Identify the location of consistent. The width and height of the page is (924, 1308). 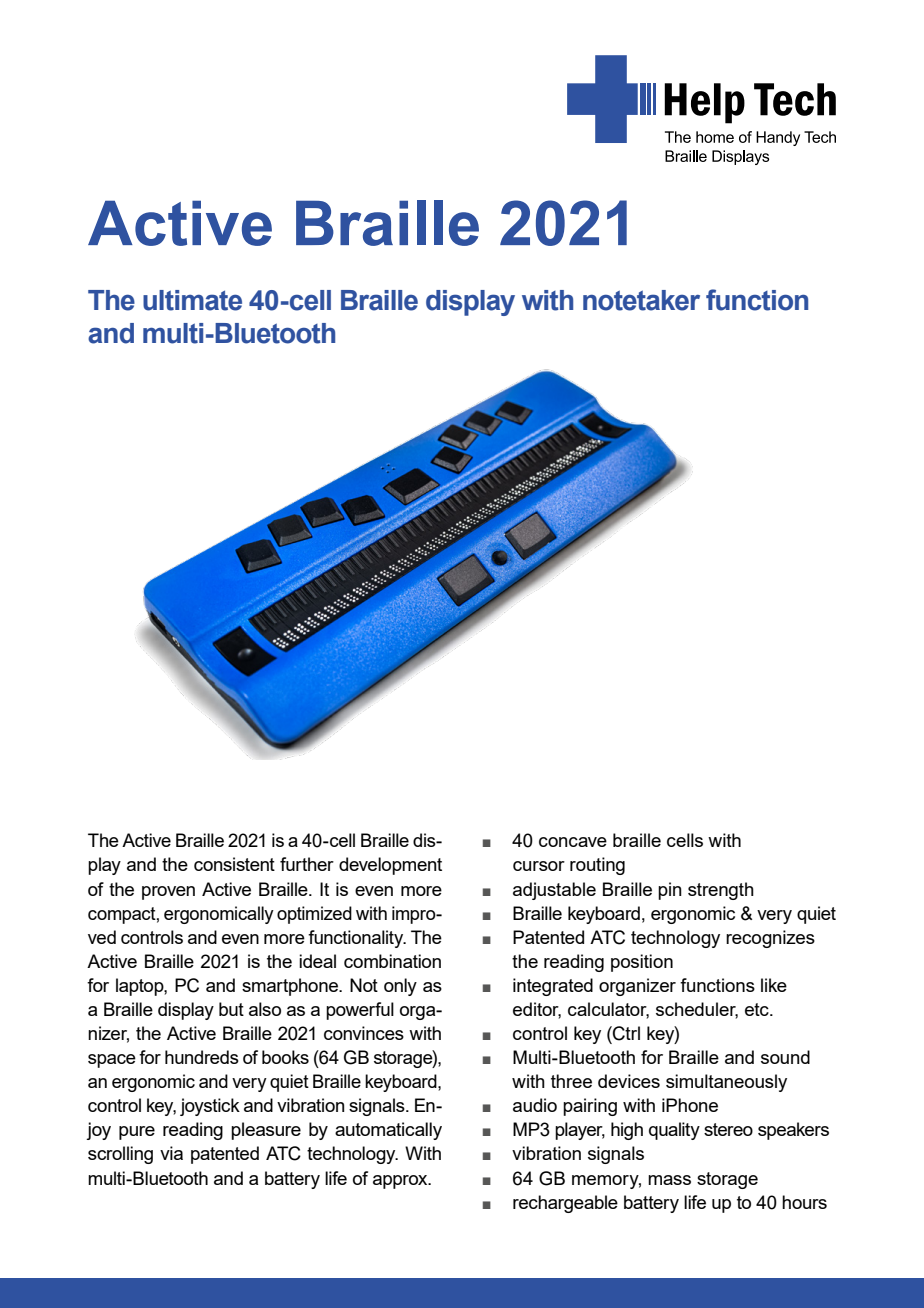
(234, 864).
